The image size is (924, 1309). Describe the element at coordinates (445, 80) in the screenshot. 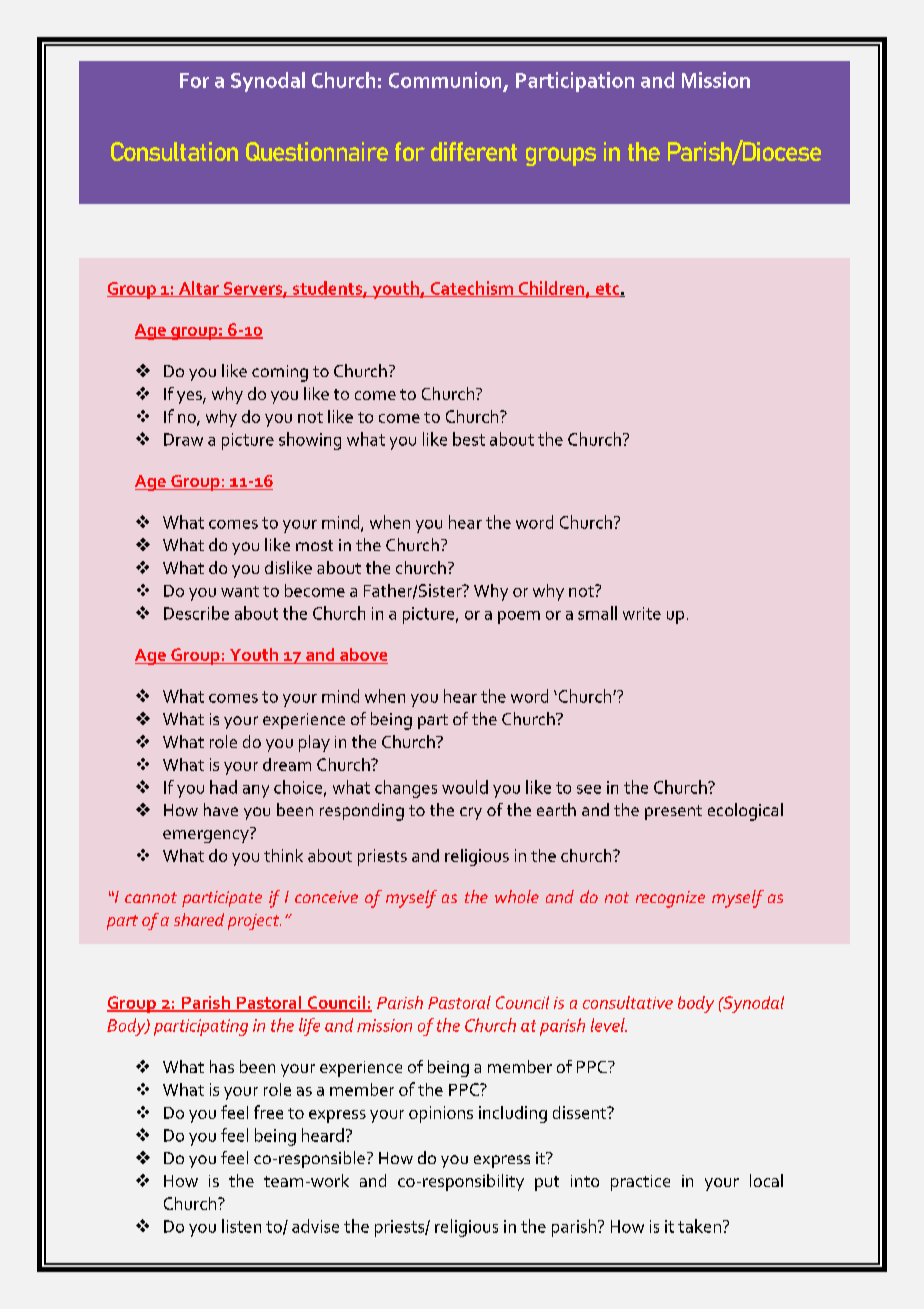

I see `Communion` at that location.
